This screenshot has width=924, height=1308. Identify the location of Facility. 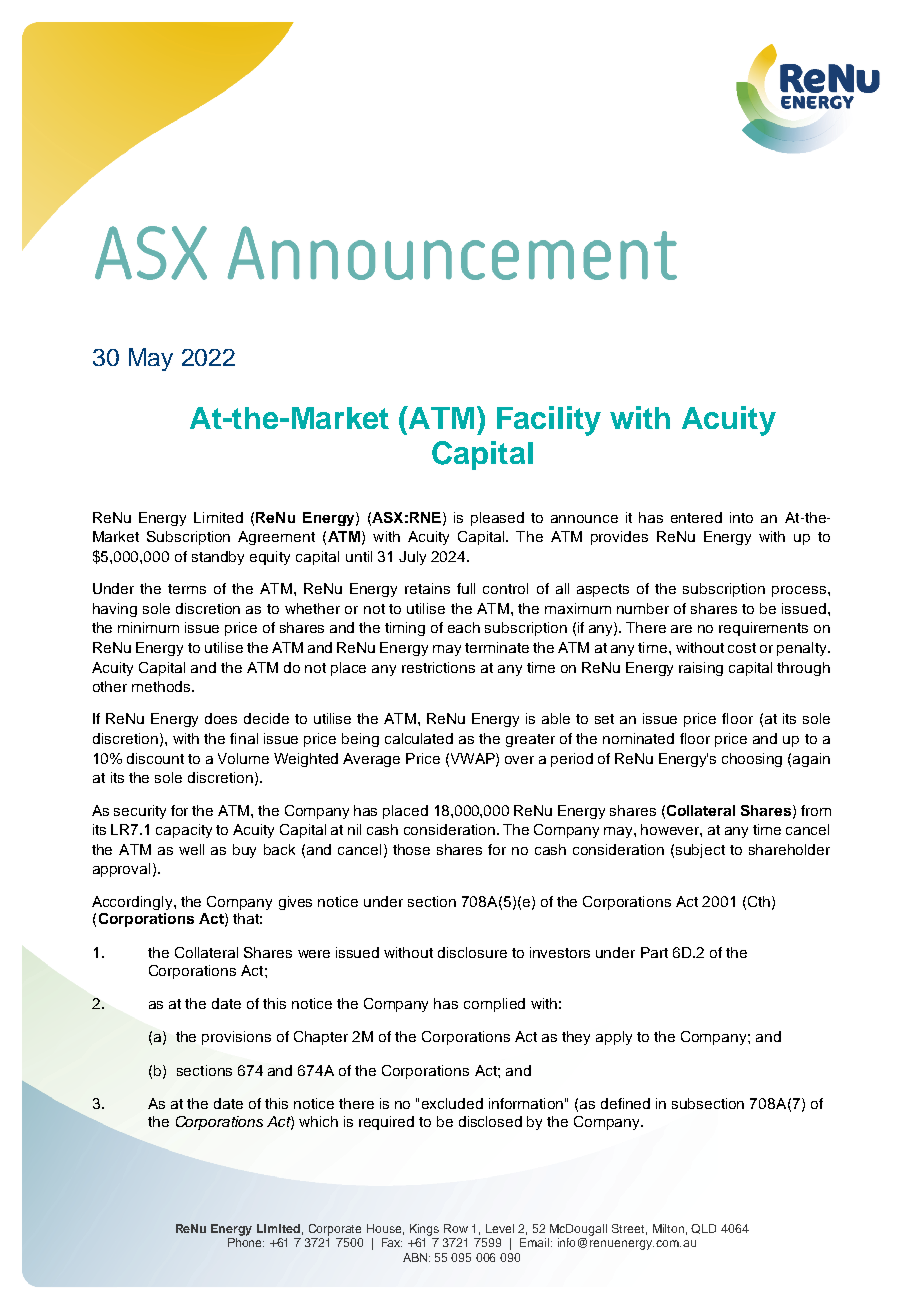
(549, 421).
